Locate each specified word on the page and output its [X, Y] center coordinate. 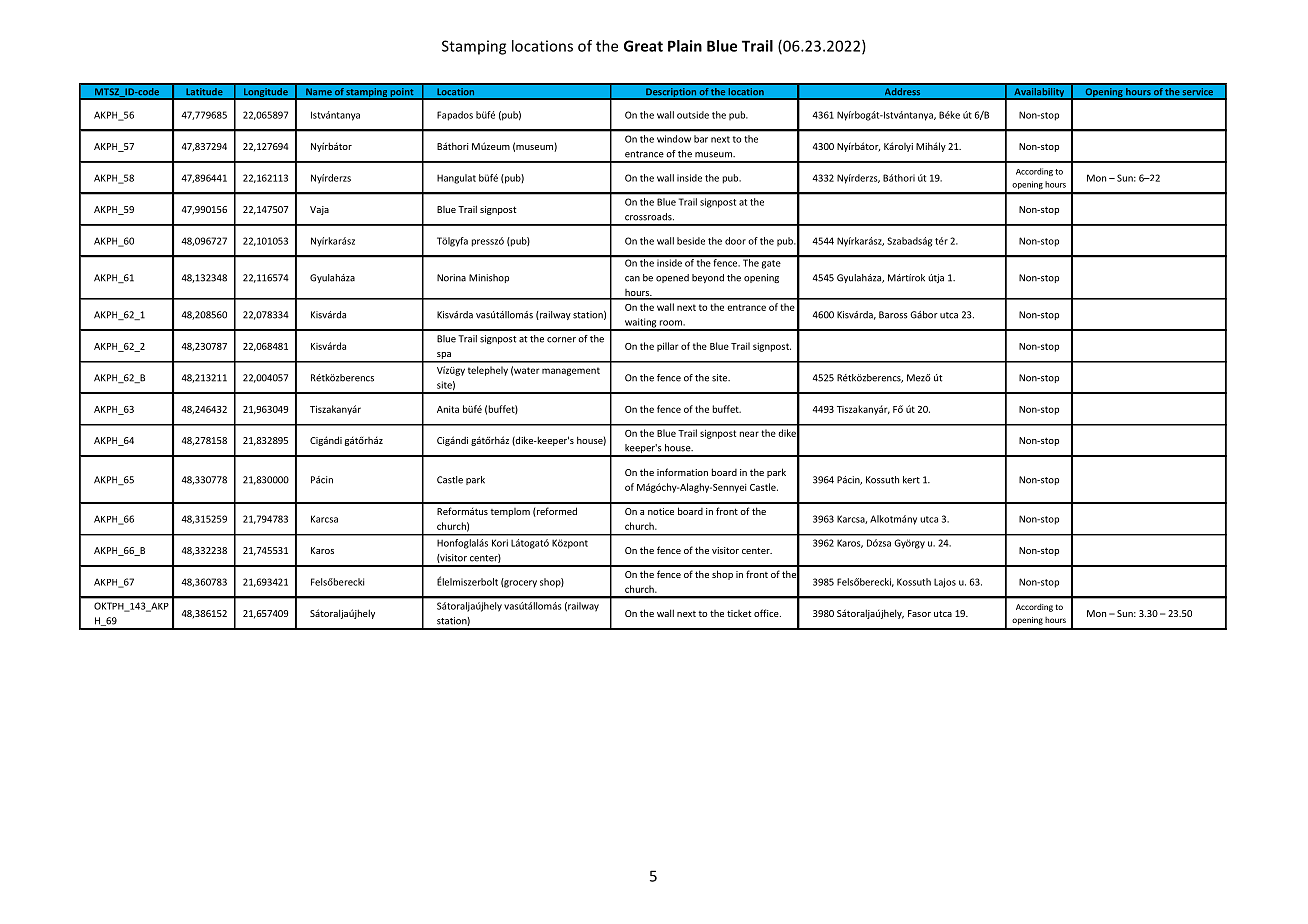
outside [693, 115]
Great [643, 46]
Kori [500, 543]
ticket [739, 613]
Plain [685, 46]
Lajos [945, 583]
